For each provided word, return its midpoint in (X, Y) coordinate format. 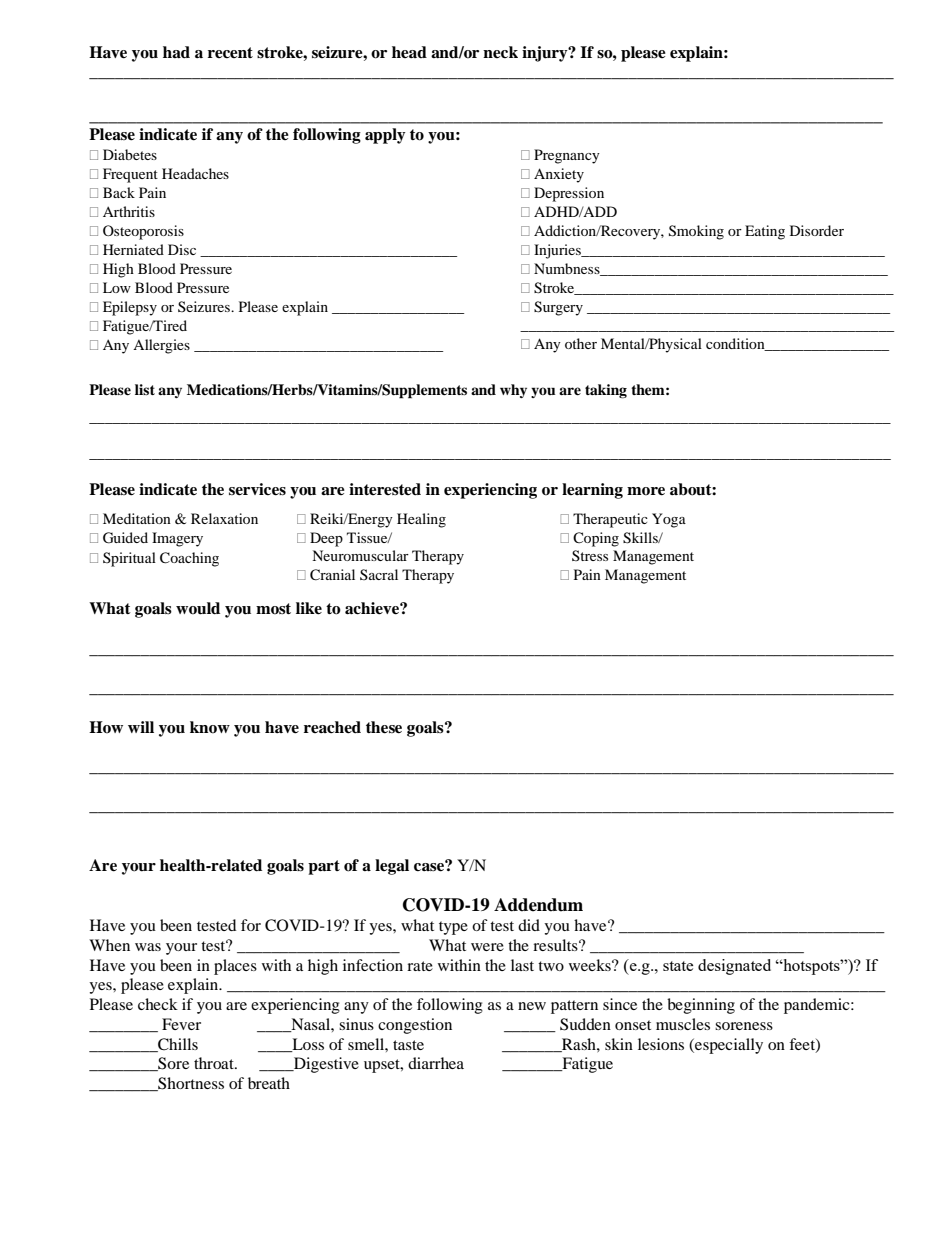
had (176, 52)
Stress (590, 555)
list (145, 389)
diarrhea (436, 1063)
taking (606, 391)
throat (215, 1063)
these (384, 727)
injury (546, 54)
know (210, 727)
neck (500, 52)
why (513, 391)
